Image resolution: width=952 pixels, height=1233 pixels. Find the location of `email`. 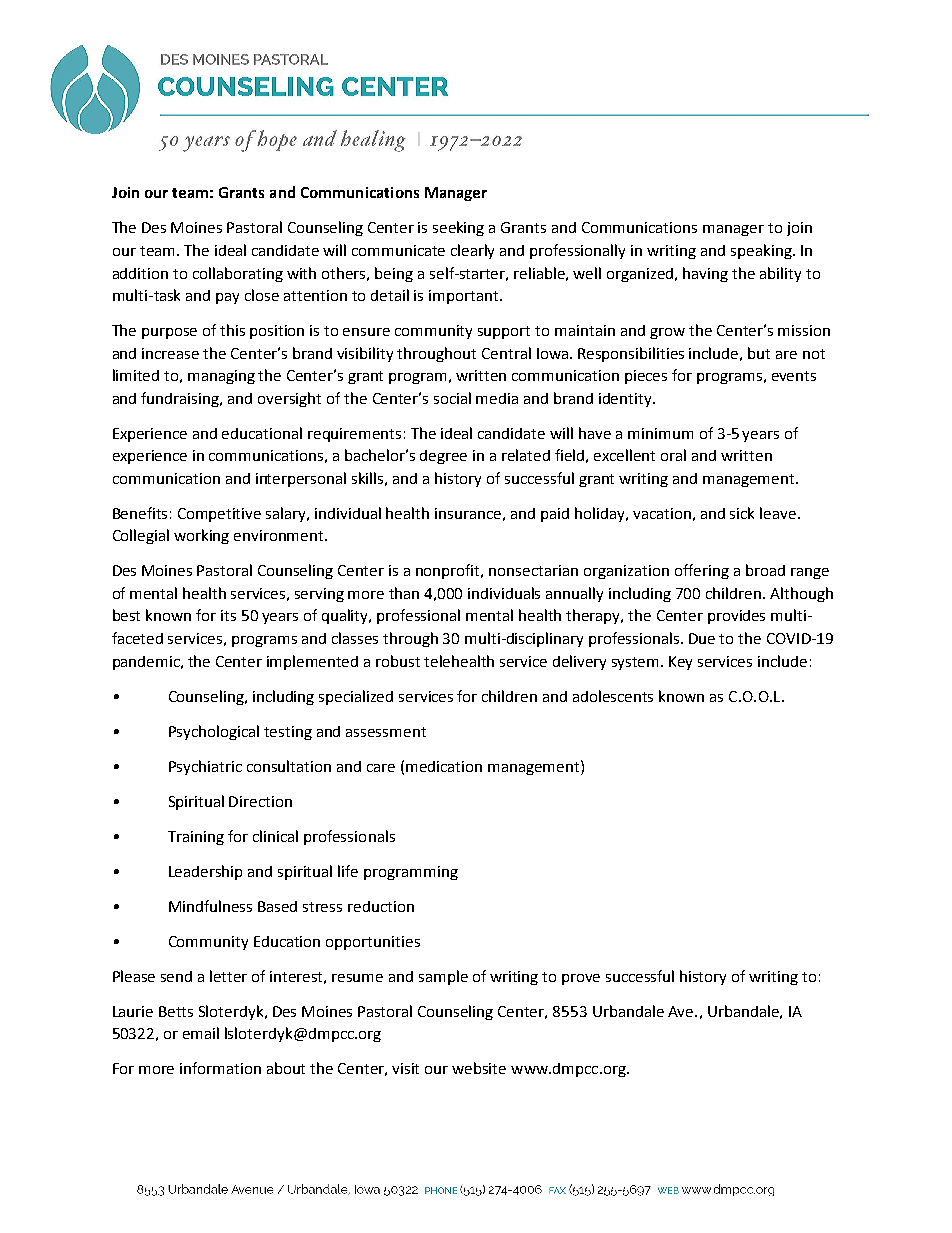

email is located at coordinates (201, 1033).
